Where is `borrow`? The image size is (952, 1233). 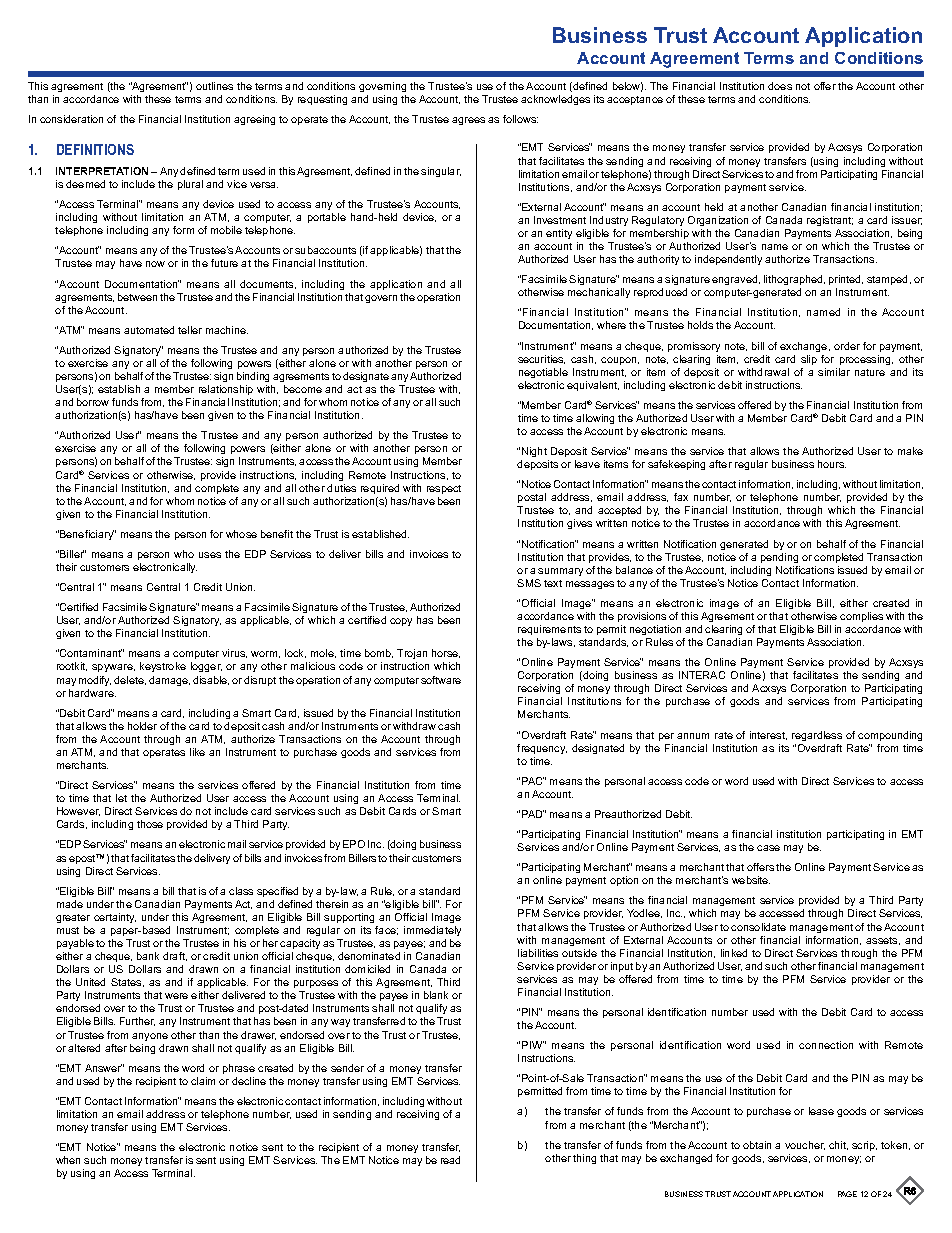
borrow is located at coordinates (93, 402).
